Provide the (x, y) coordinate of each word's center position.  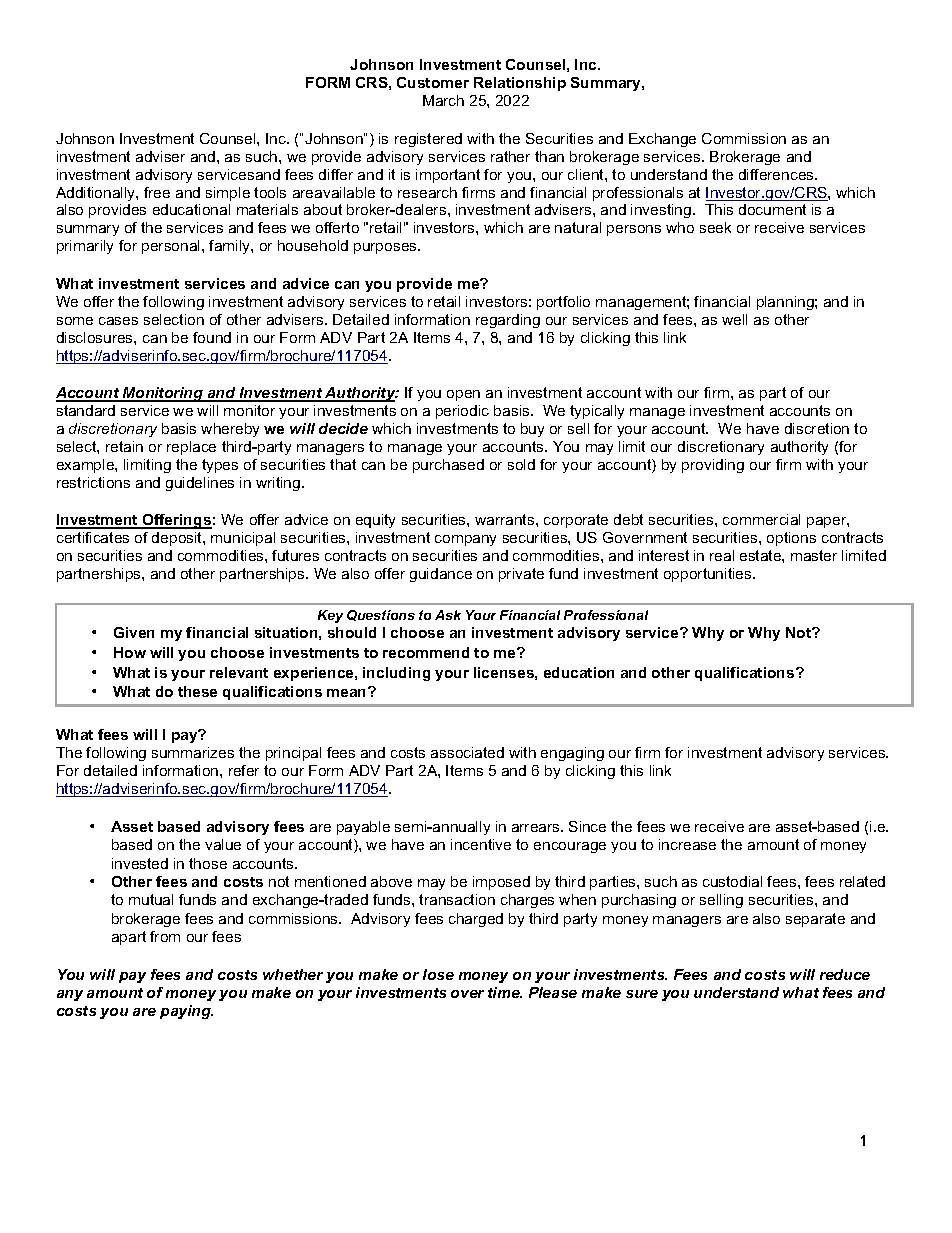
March (443, 100)
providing (713, 466)
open (463, 395)
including (396, 674)
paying (186, 1012)
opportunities (709, 575)
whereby (230, 430)
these (197, 691)
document (772, 209)
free (157, 192)
